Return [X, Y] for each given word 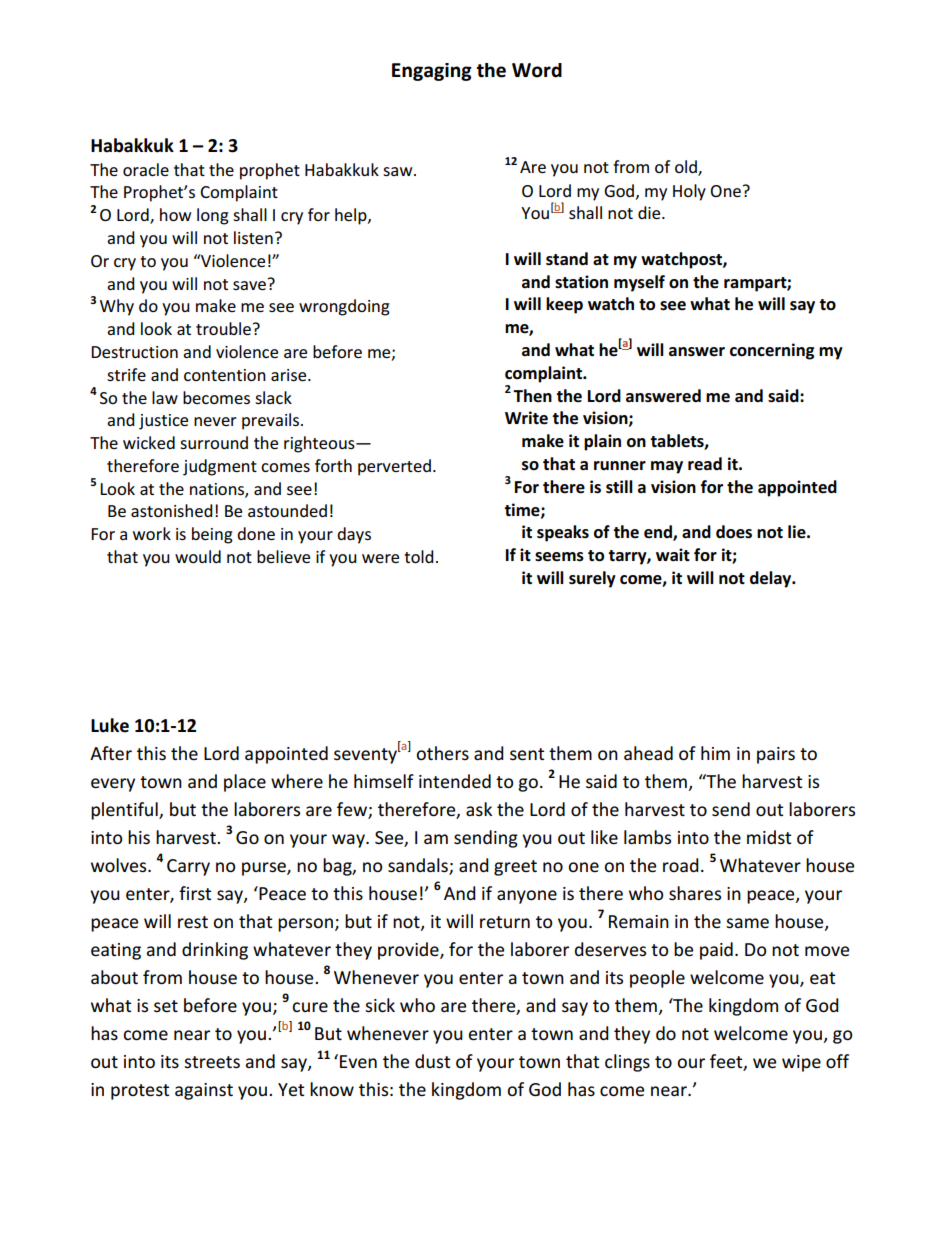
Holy [689, 192]
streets [212, 1062]
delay [772, 579]
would [198, 556]
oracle [146, 169]
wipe [801, 1063]
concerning [772, 351]
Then [532, 396]
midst [769, 837]
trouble [223, 328]
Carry [188, 867]
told [419, 556]
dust [432, 1061]
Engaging [432, 72]
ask [479, 809]
